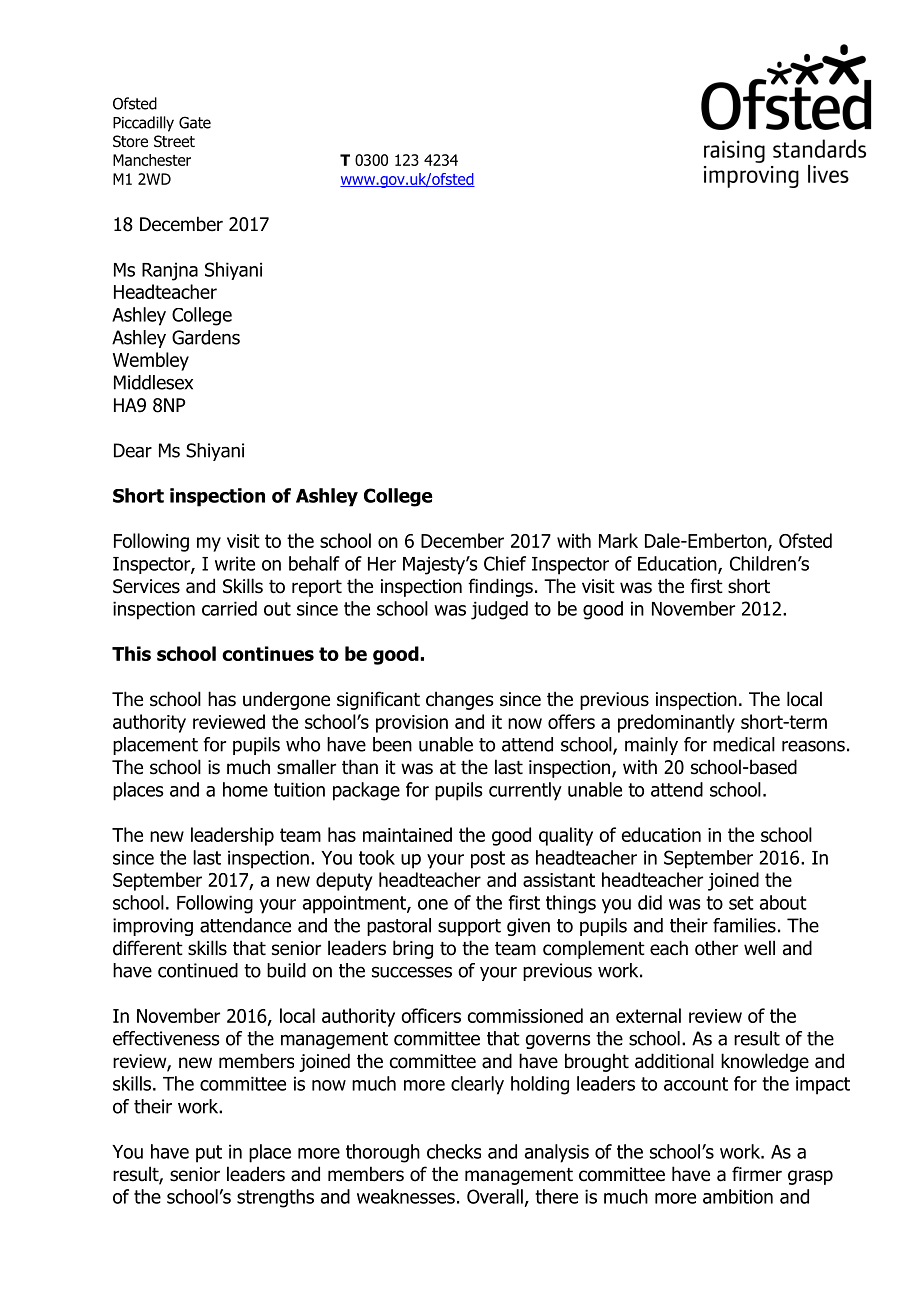  I want to click on Street, so click(174, 141).
